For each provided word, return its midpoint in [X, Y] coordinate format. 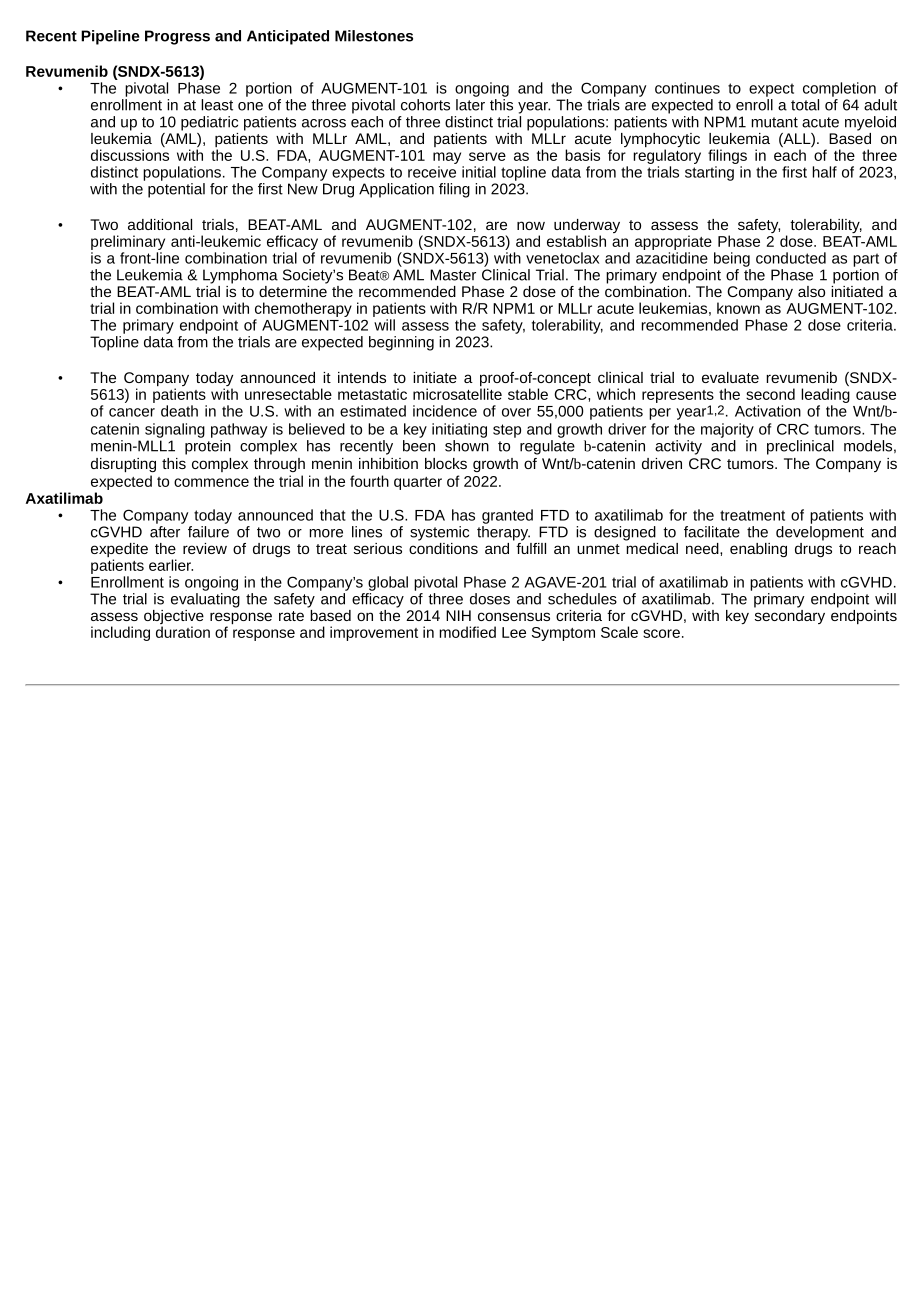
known [738, 308]
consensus [514, 616]
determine [293, 290]
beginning [401, 343]
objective [174, 618]
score [661, 633]
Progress [177, 37]
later [470, 105]
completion [839, 89]
